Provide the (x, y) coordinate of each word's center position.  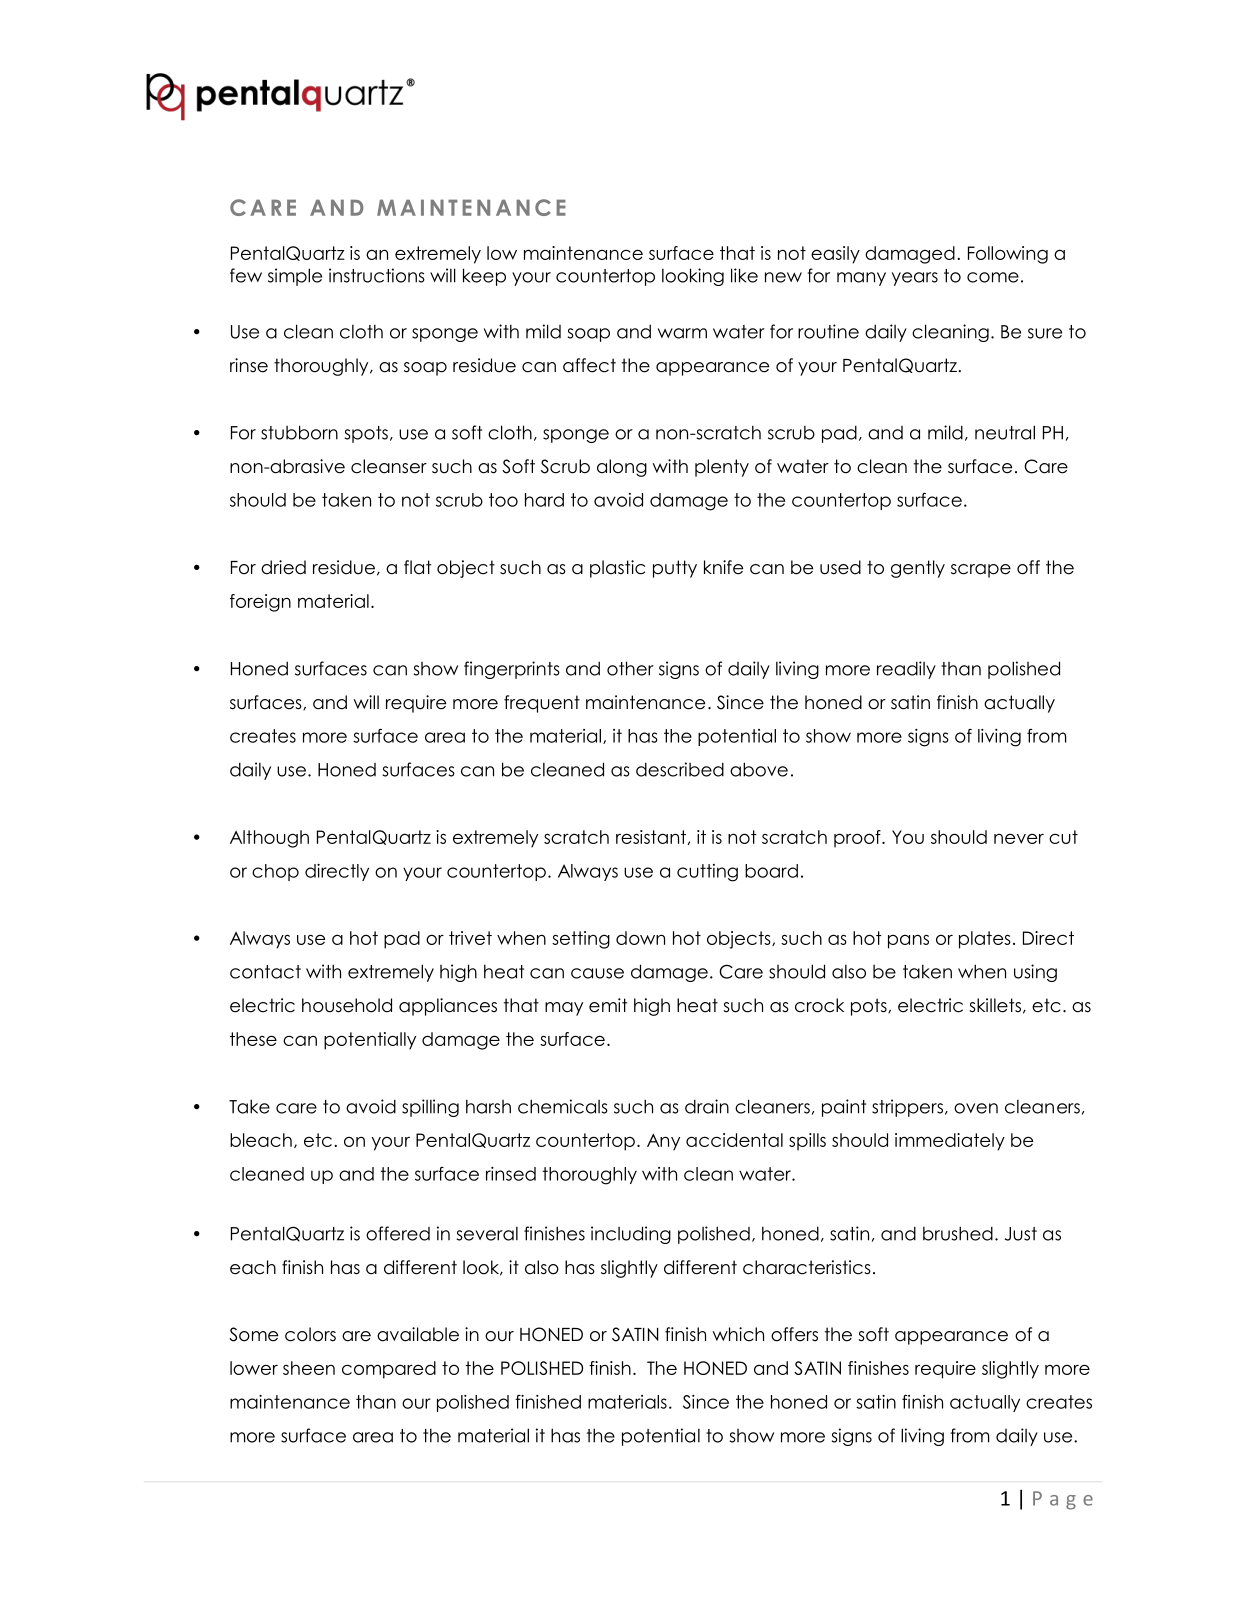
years (915, 279)
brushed (958, 1233)
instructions (377, 275)
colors (310, 1334)
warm (682, 333)
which (738, 1334)
